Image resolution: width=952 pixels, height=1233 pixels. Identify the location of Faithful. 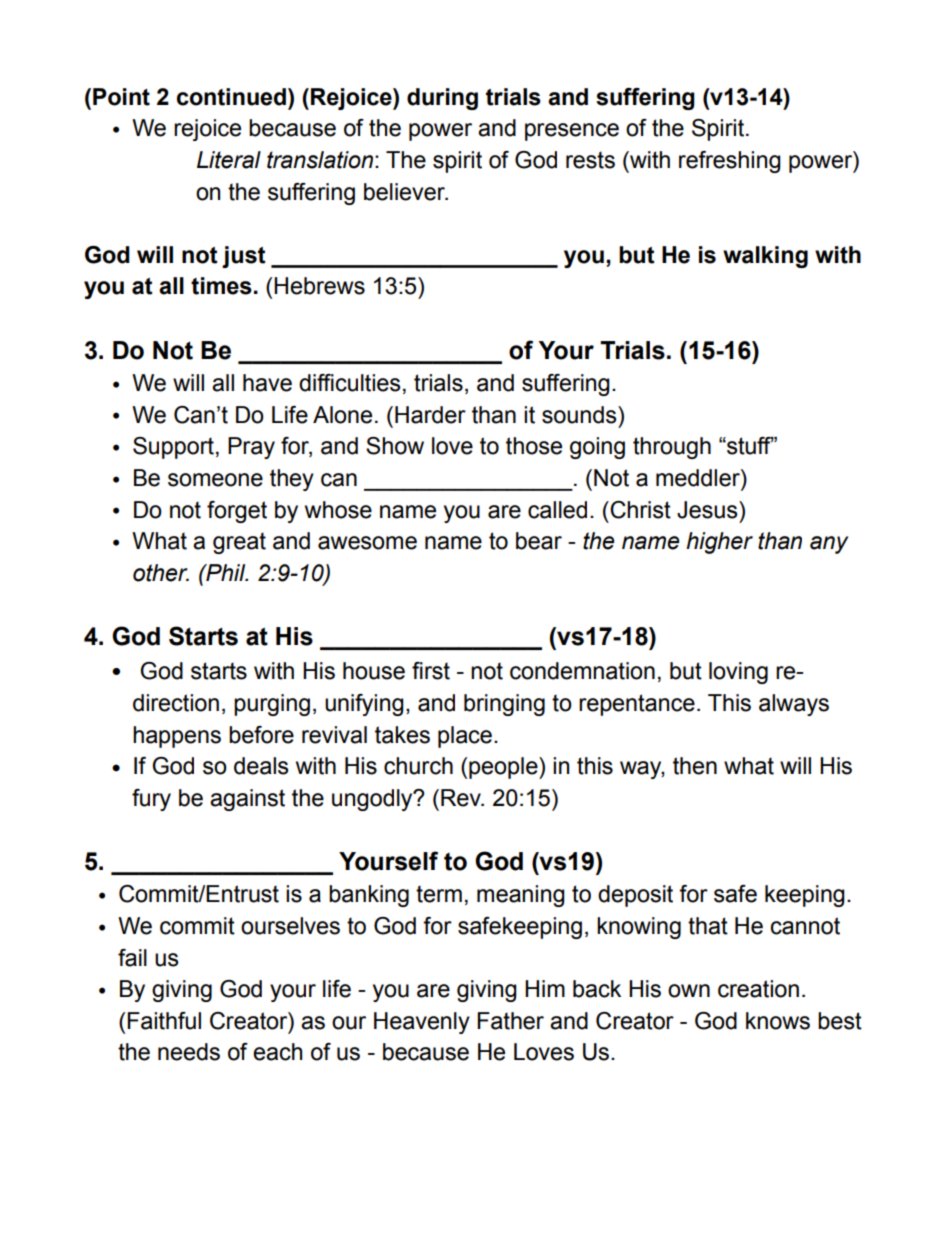
(164, 1021).
